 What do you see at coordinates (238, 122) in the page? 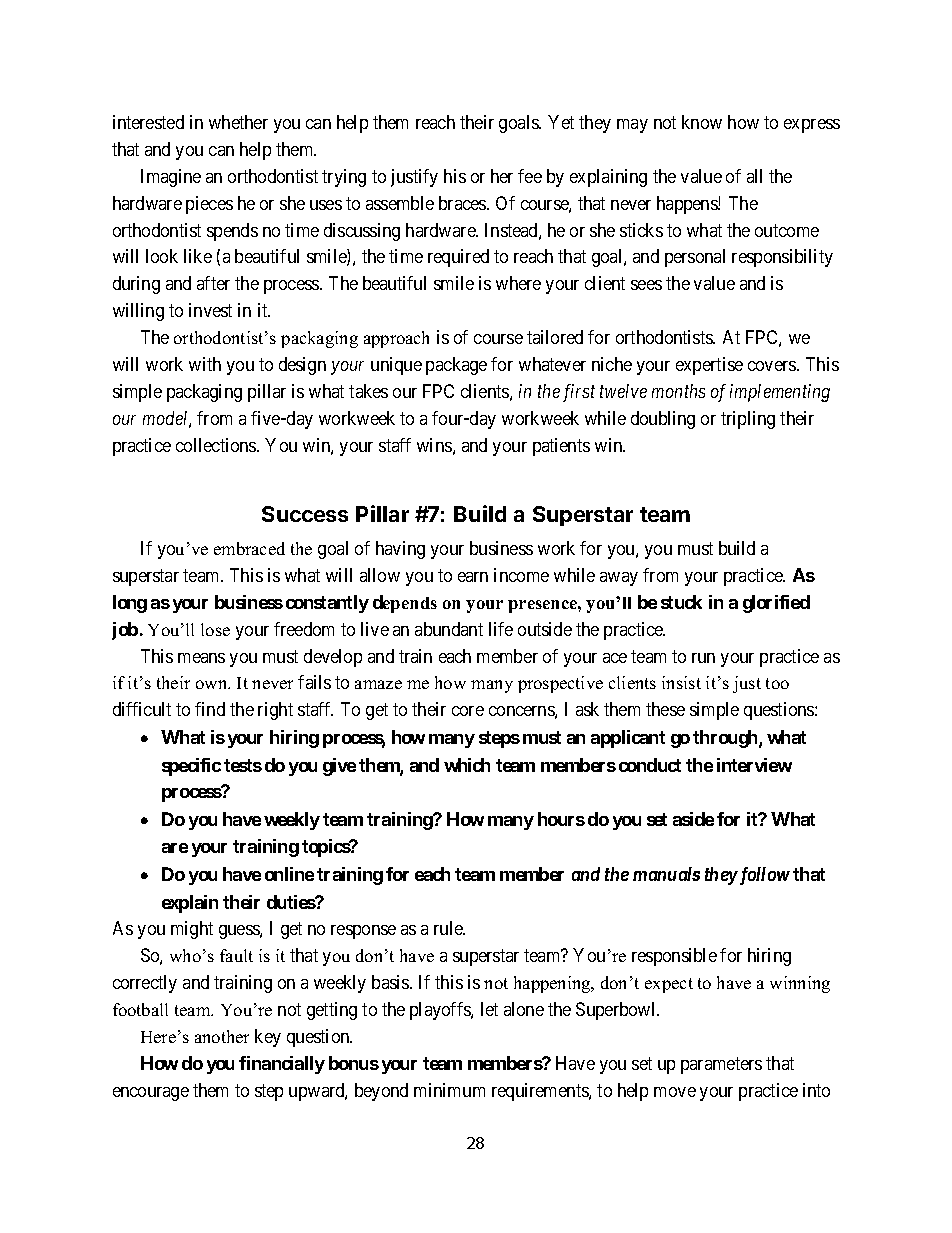
I see `whether` at bounding box center [238, 122].
